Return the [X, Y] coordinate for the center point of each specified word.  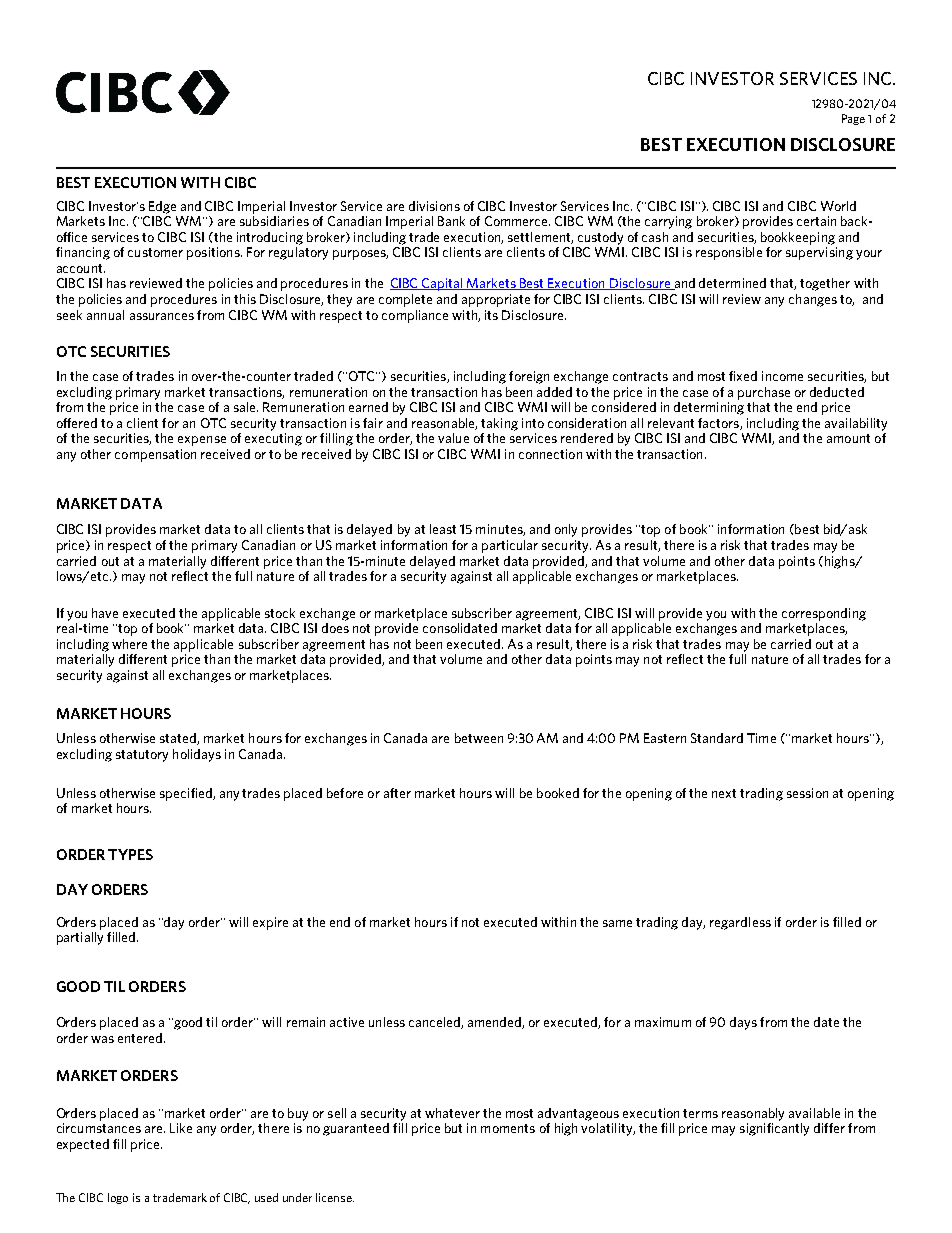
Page [853, 119]
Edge [162, 207]
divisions [434, 206]
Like [181, 1128]
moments [508, 1128]
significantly [774, 1129]
